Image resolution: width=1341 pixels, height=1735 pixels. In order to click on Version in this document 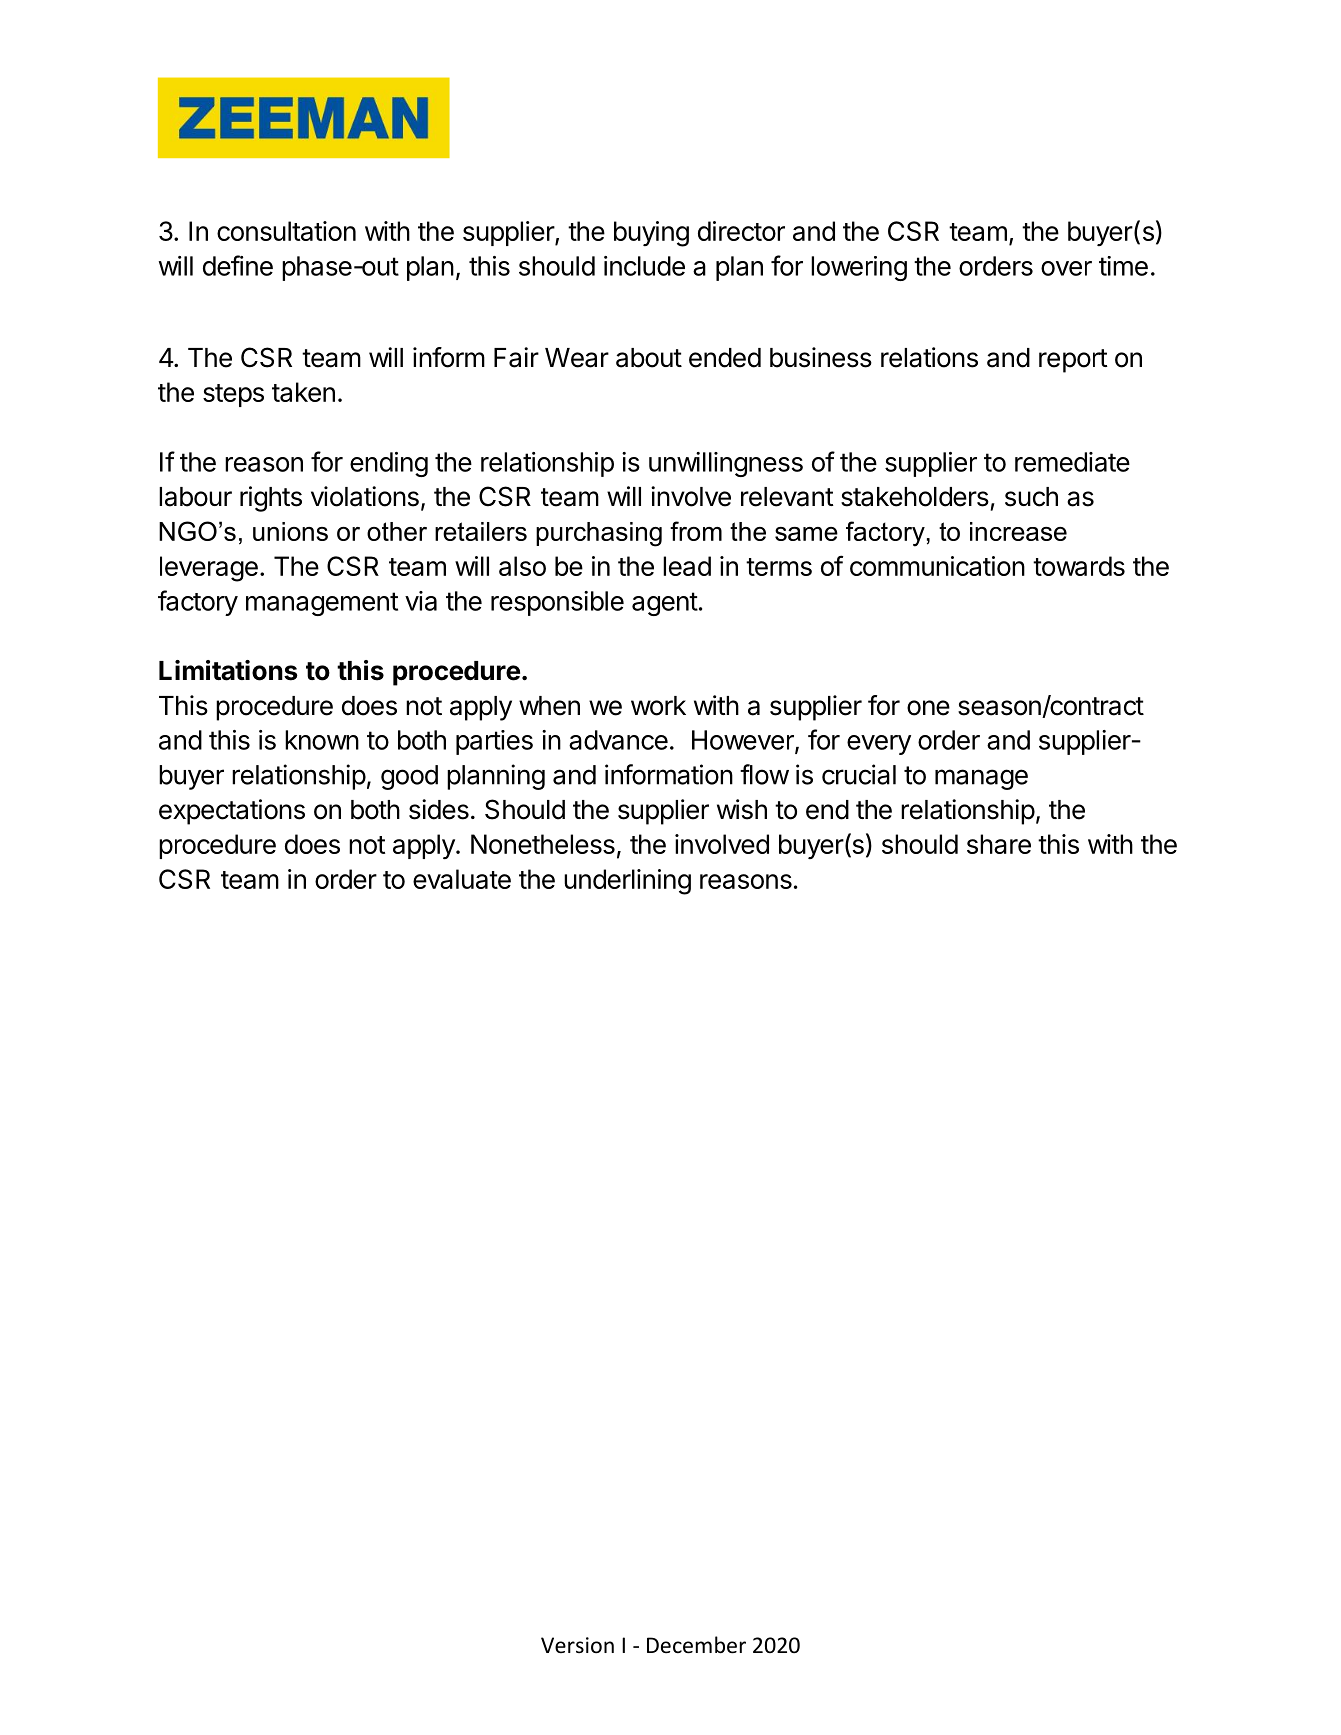, I will do `click(577, 1645)`.
